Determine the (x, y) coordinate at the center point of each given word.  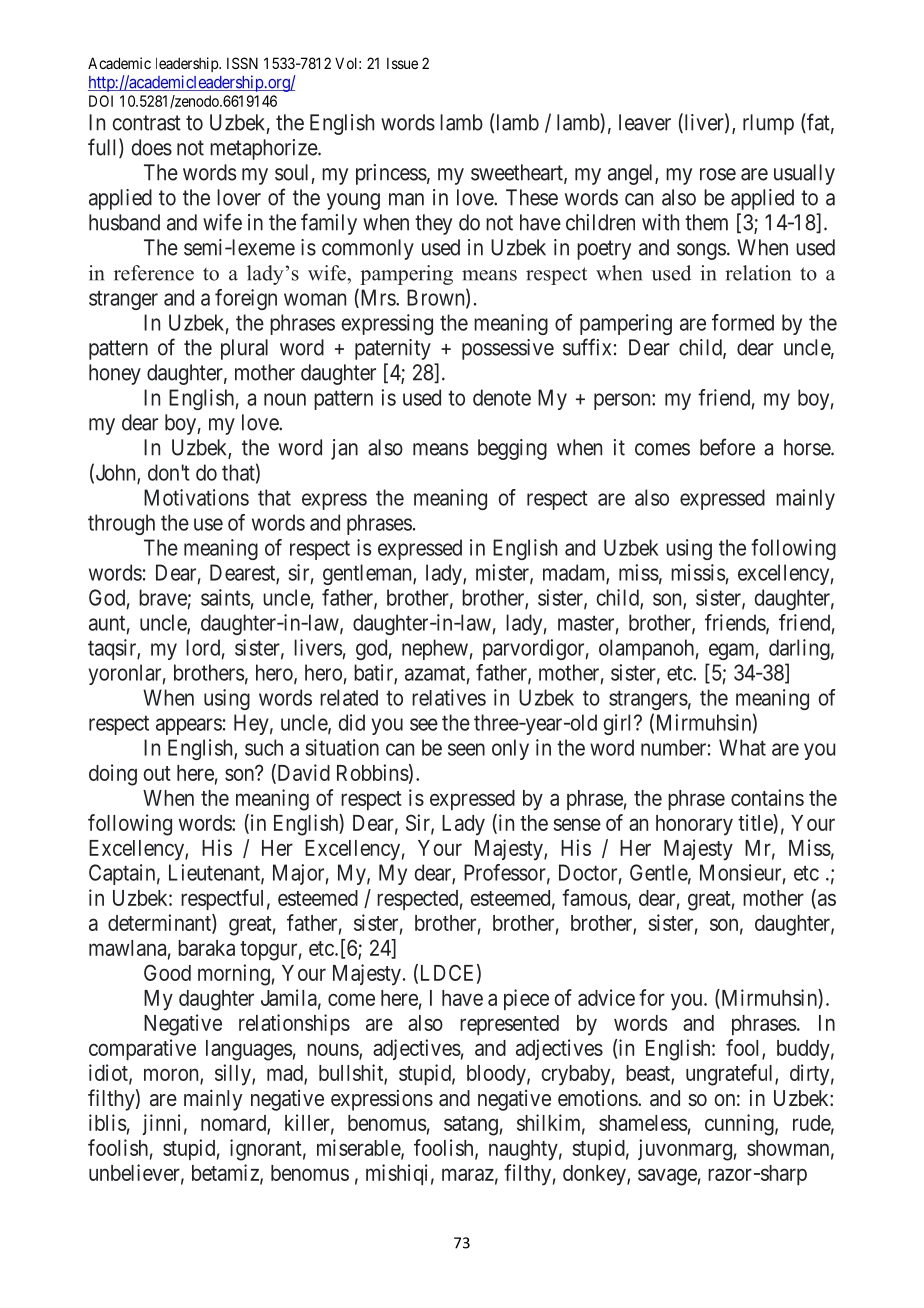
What (742, 747)
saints (225, 597)
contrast (146, 123)
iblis (107, 1122)
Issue (402, 63)
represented (509, 1025)
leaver (645, 122)
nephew (435, 649)
